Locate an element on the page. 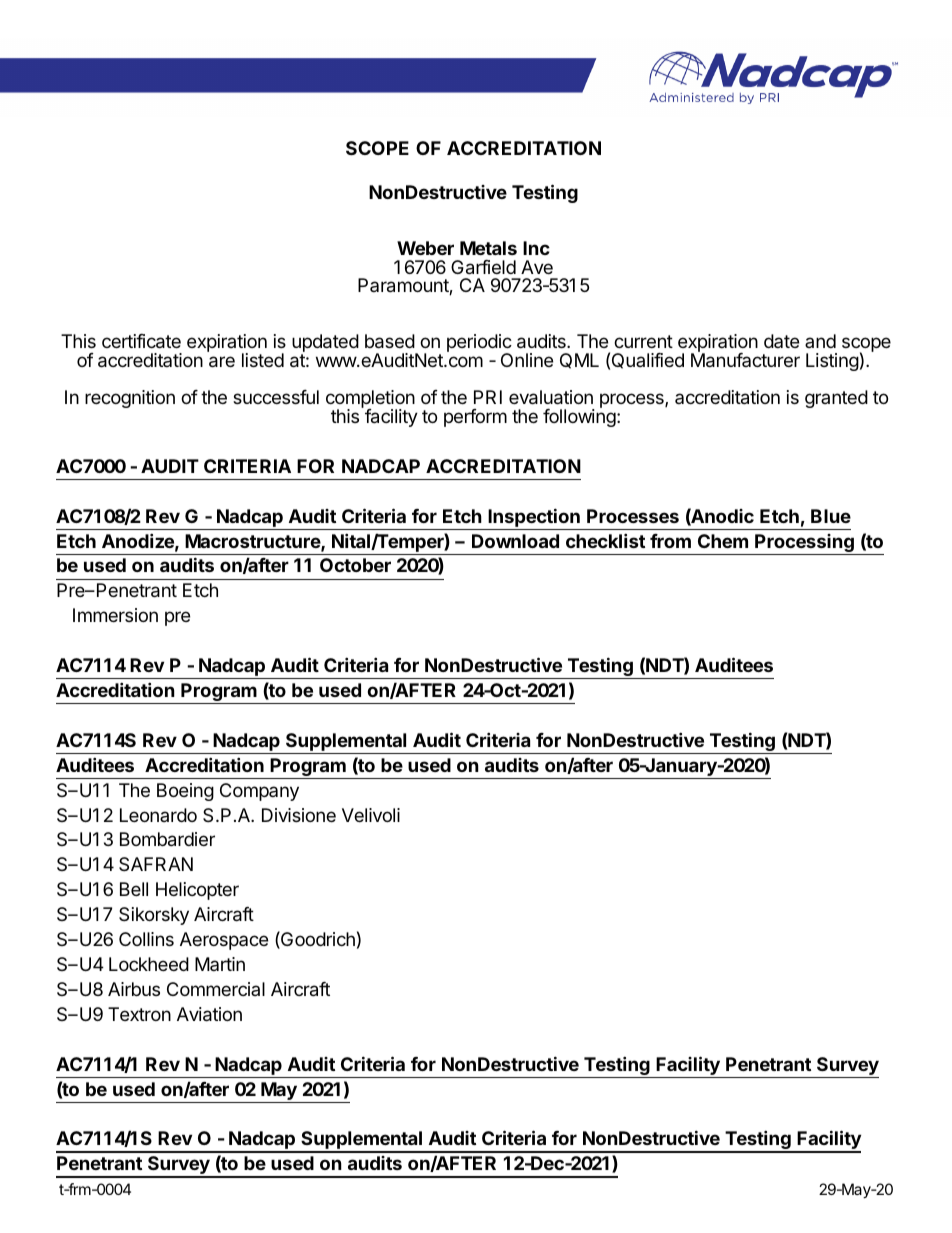 The width and height of the document is (952, 1233). Company is located at coordinates (259, 792).
